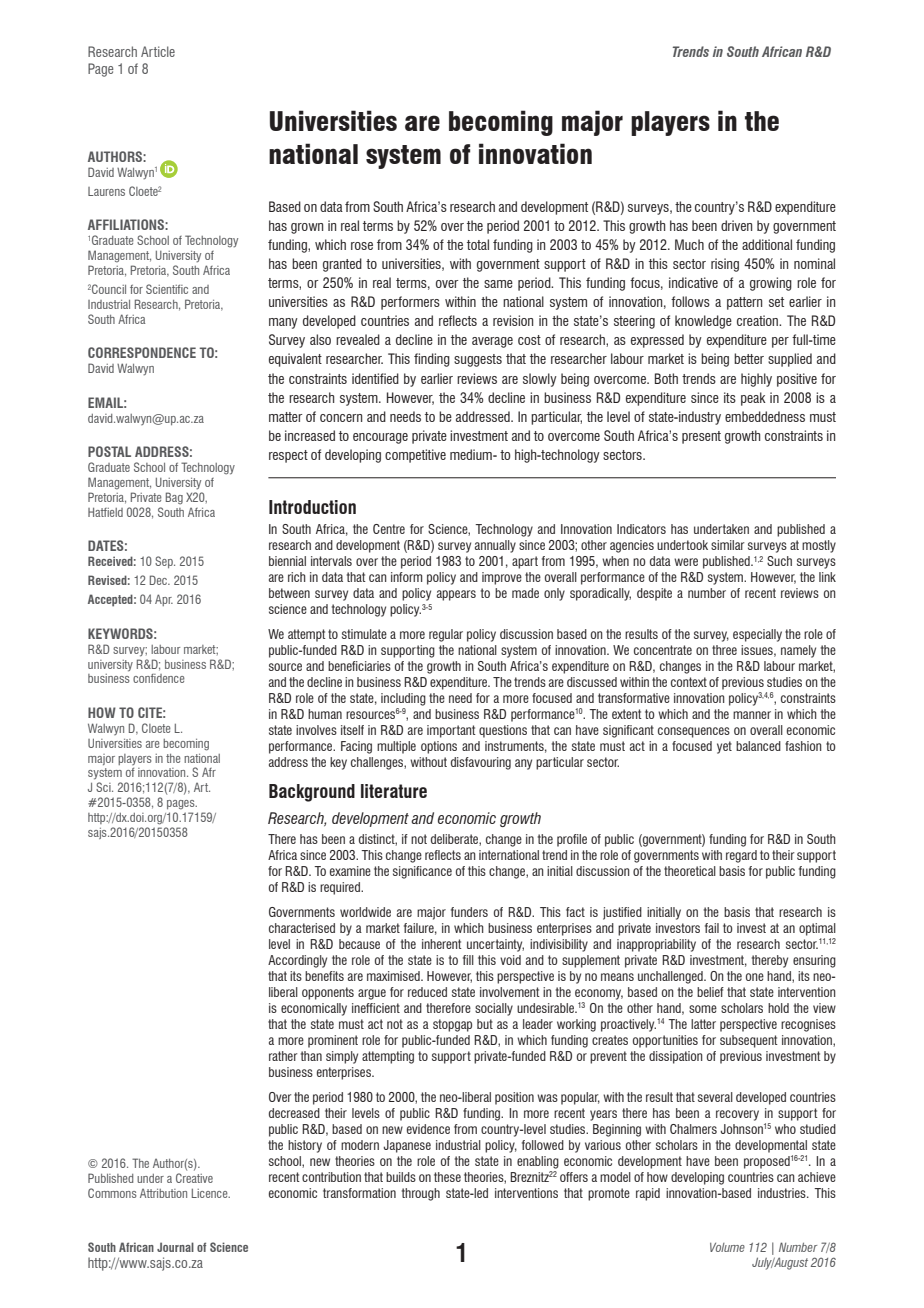 Image resolution: width=924 pixels, height=1308 pixels. Describe the element at coordinates (724, 650) in the page. I see `three` at that location.
